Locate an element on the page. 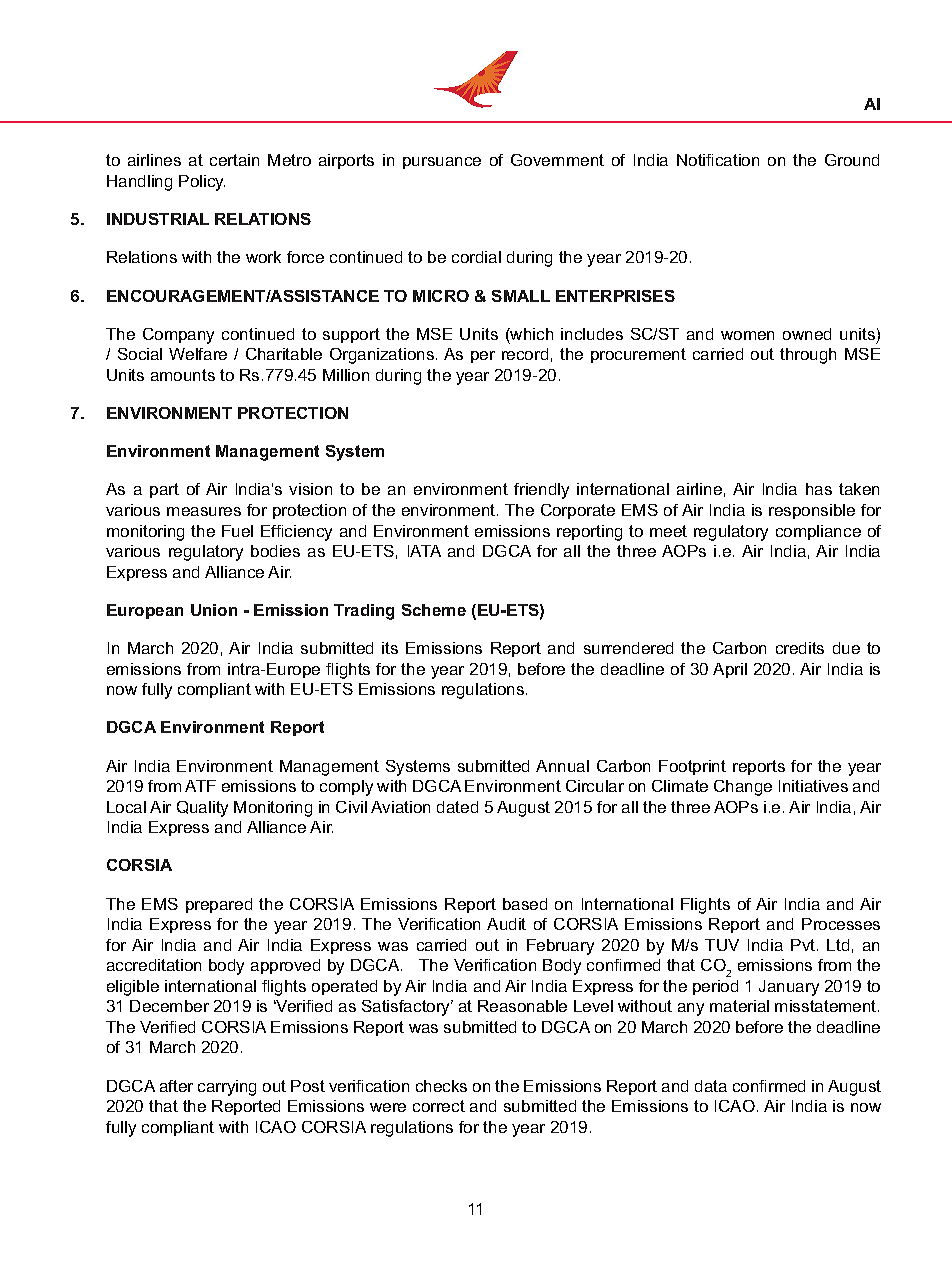  pursuance is located at coordinates (442, 163).
